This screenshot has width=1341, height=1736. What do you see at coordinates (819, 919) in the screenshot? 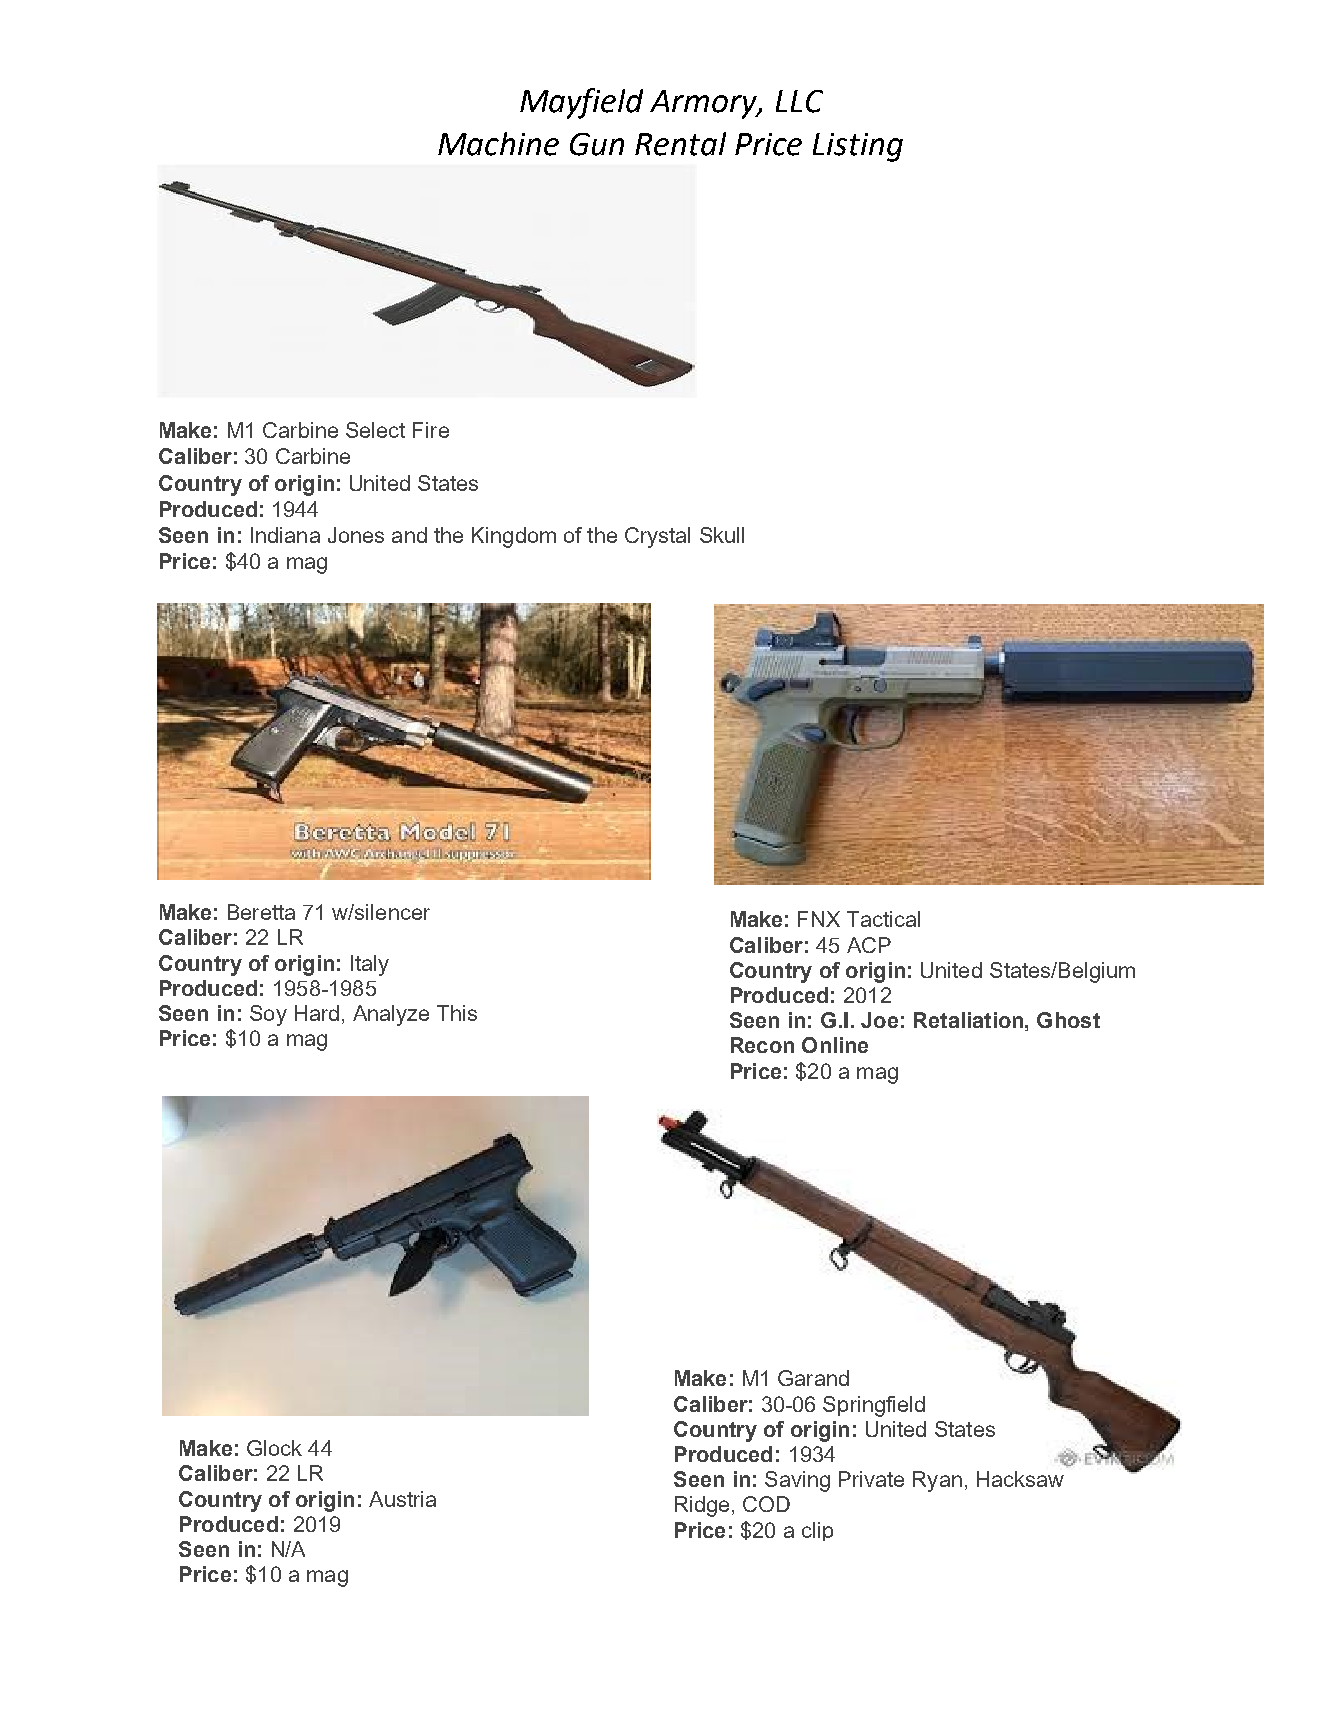
I see `FNX` at bounding box center [819, 919].
